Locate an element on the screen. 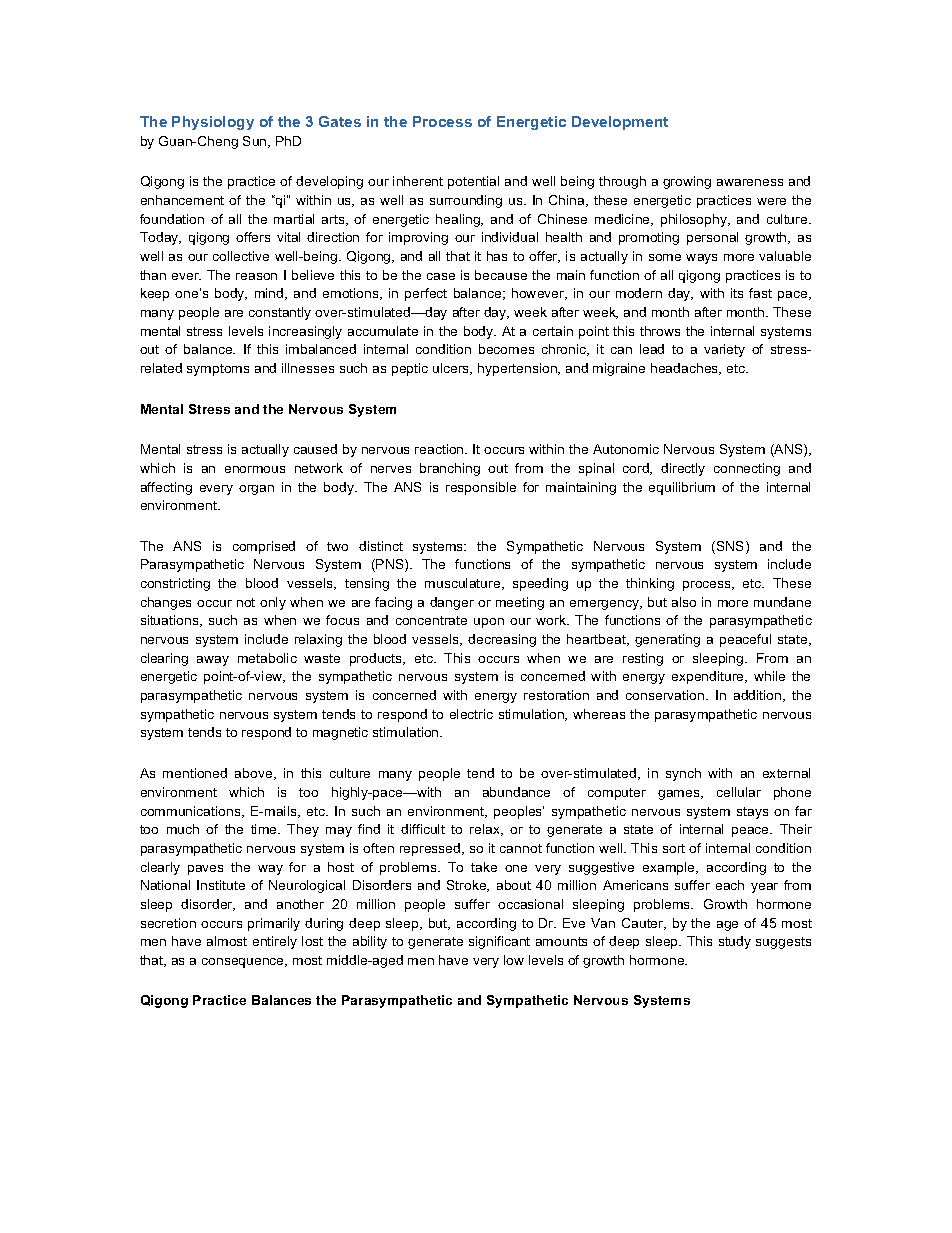 This screenshot has height=1233, width=952. Sun is located at coordinates (256, 142).
